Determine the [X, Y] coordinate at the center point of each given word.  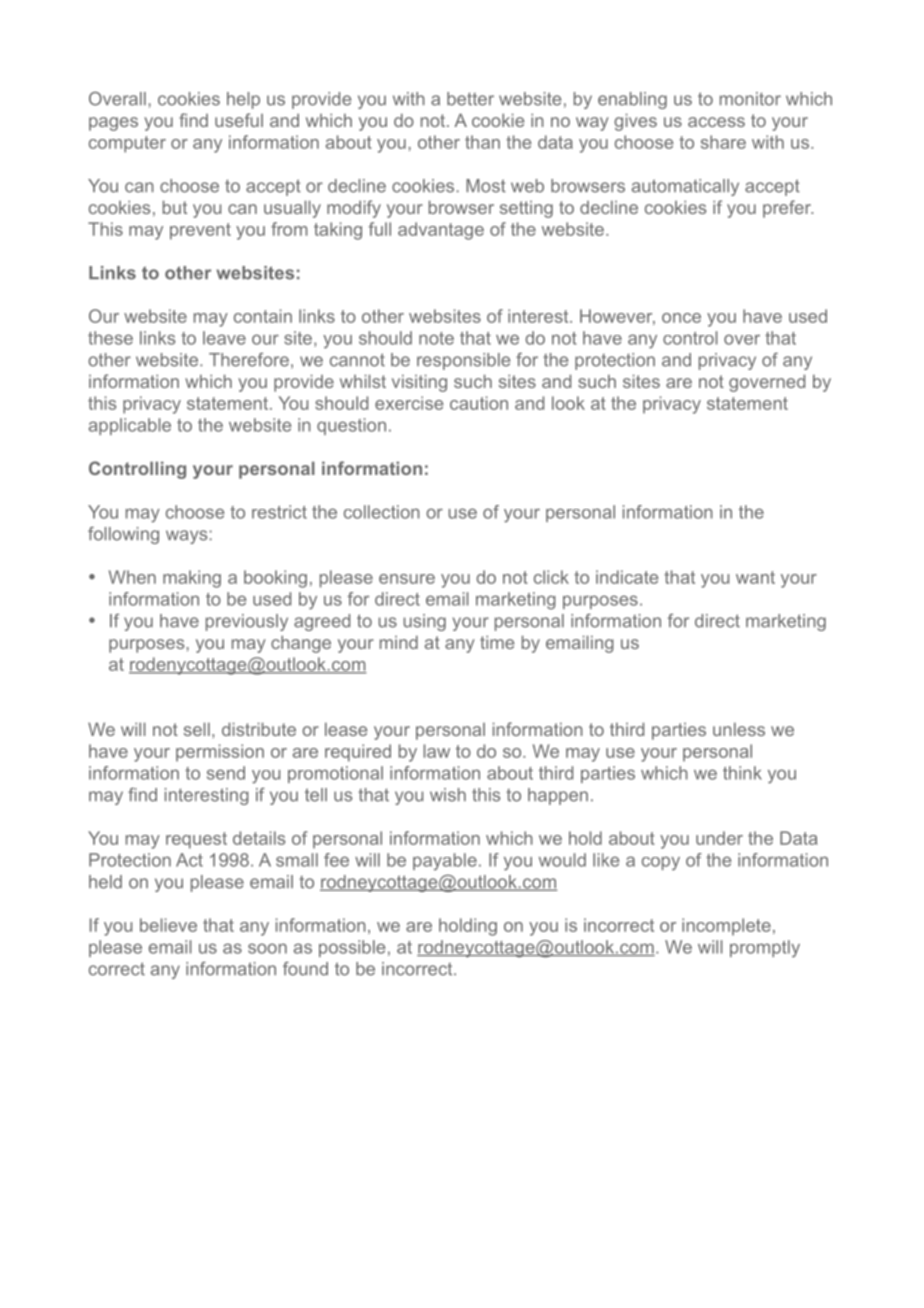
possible [352, 948]
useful [239, 120]
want [755, 577]
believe [168, 925]
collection [382, 512]
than [482, 142]
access [716, 122]
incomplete [726, 927]
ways [186, 537]
